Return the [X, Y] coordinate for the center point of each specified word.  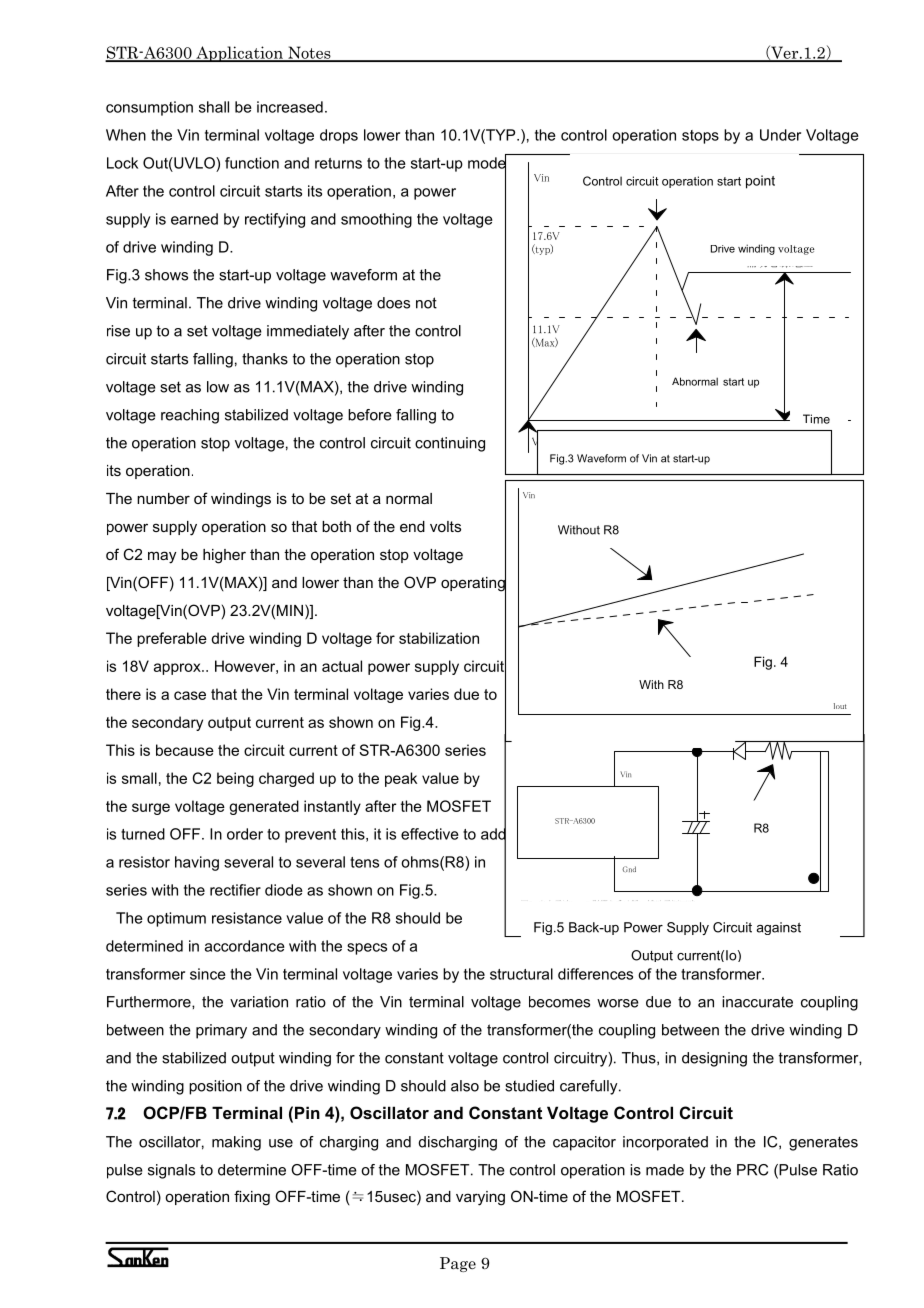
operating [473, 584]
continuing [450, 444]
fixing [252, 1198]
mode [487, 163]
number [163, 498]
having [197, 863]
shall [214, 107]
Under [780, 135]
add [493, 834]
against [778, 928]
